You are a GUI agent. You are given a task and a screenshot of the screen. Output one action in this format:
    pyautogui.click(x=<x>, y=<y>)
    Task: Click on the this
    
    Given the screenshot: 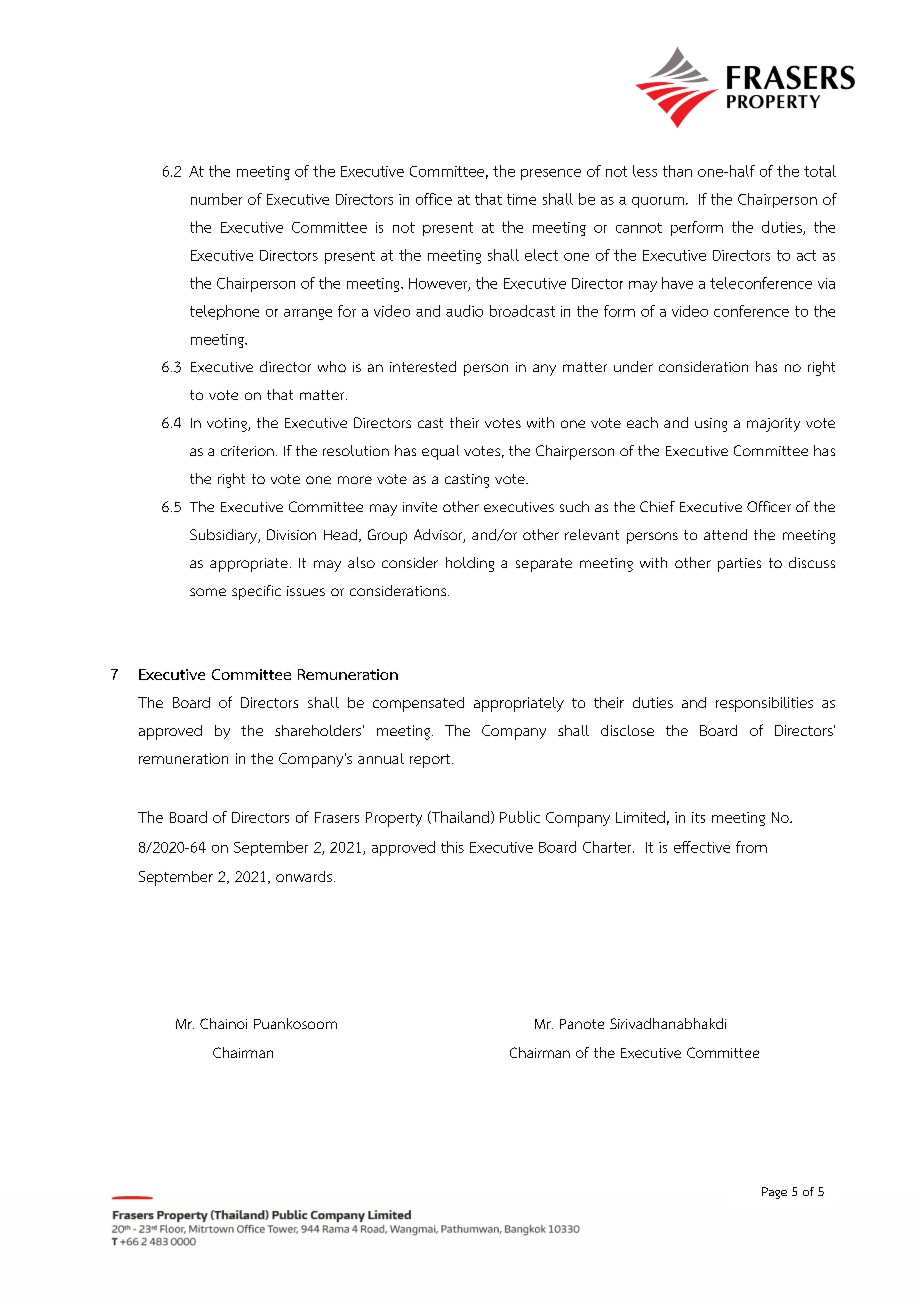 What is the action you would take?
    pyautogui.click(x=452, y=847)
